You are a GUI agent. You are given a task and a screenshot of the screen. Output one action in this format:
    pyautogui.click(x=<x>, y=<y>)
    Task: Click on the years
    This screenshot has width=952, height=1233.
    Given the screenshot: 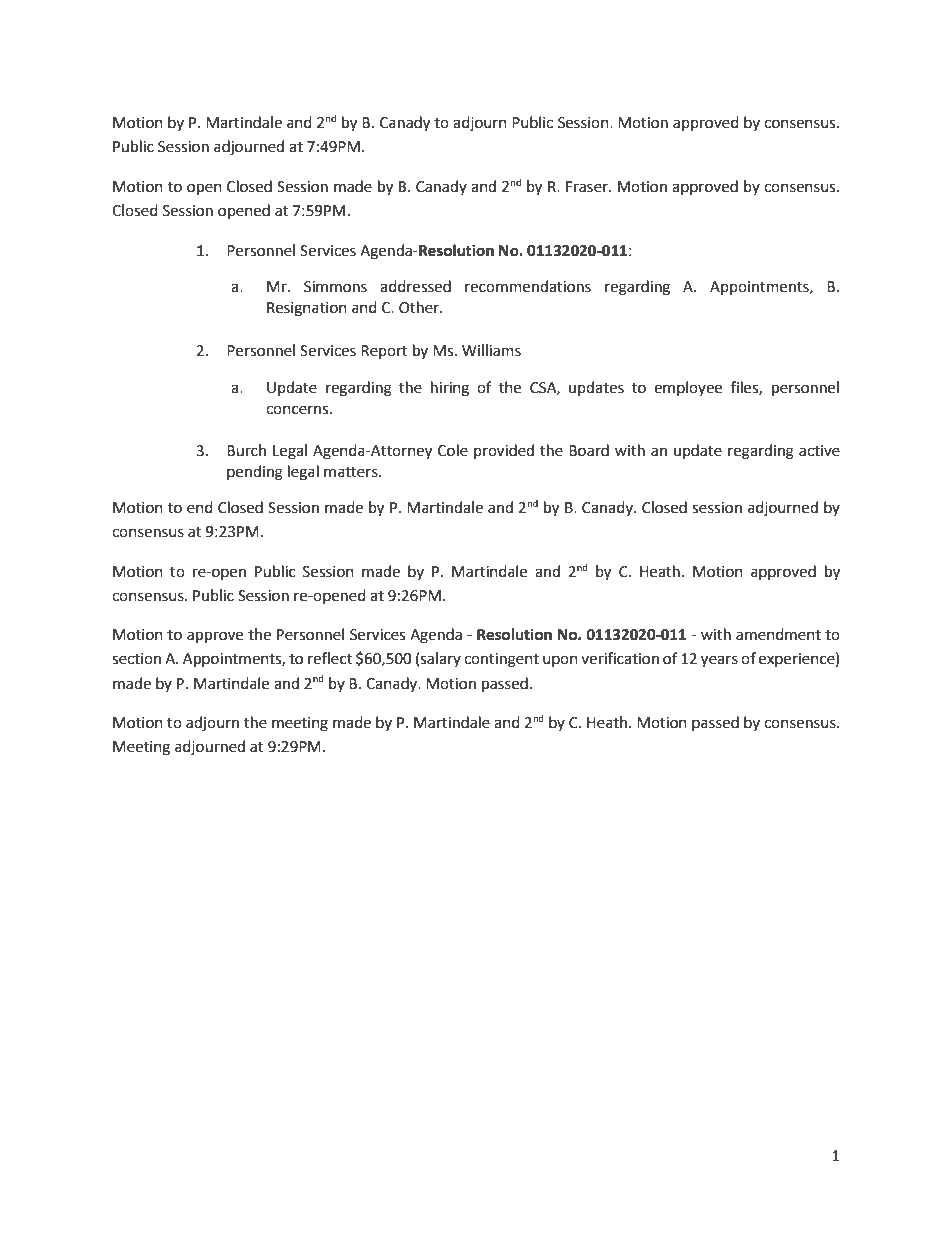 What is the action you would take?
    pyautogui.click(x=719, y=661)
